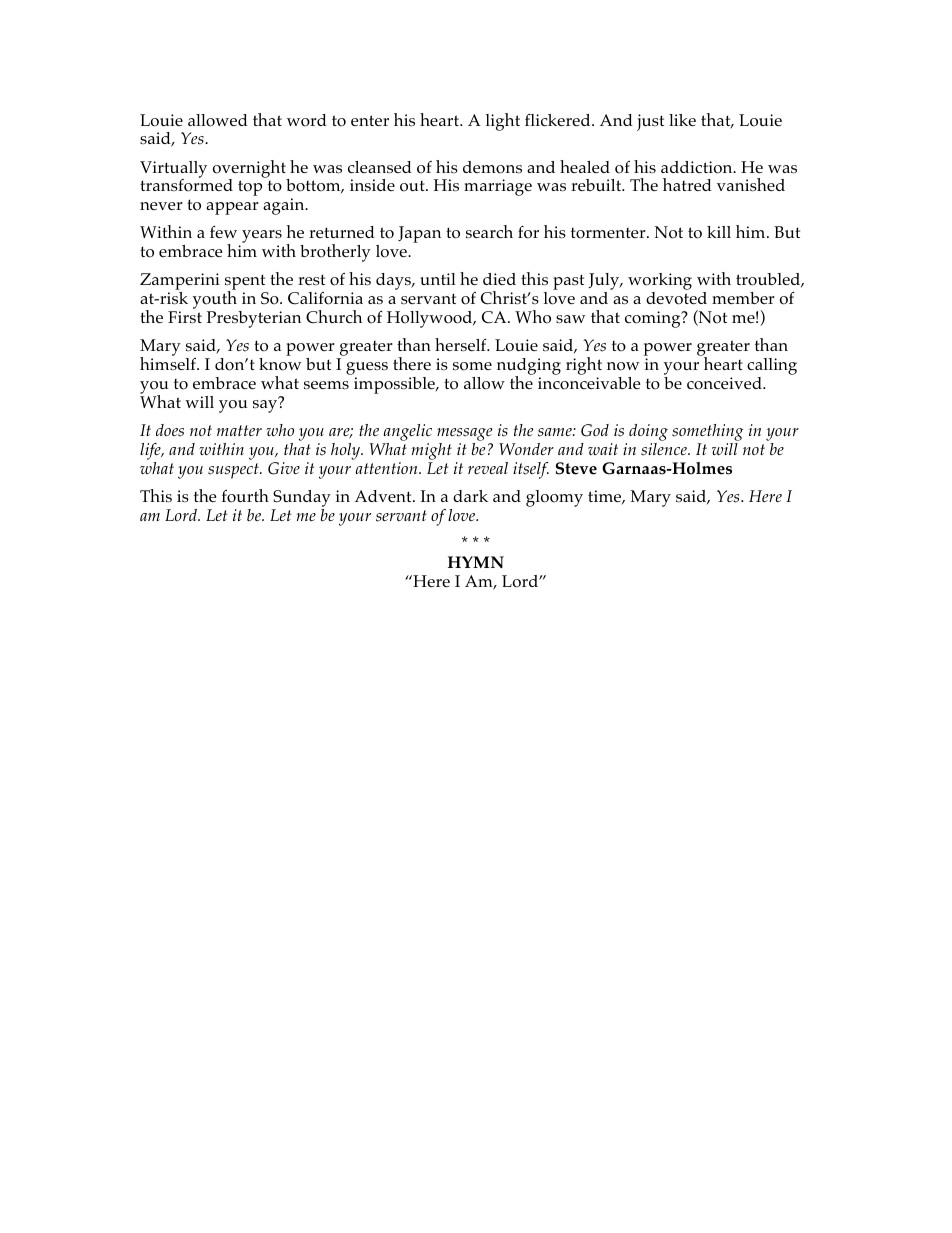 This document has height=1233, width=952. Describe the element at coordinates (462, 345) in the document. I see `herself` at that location.
